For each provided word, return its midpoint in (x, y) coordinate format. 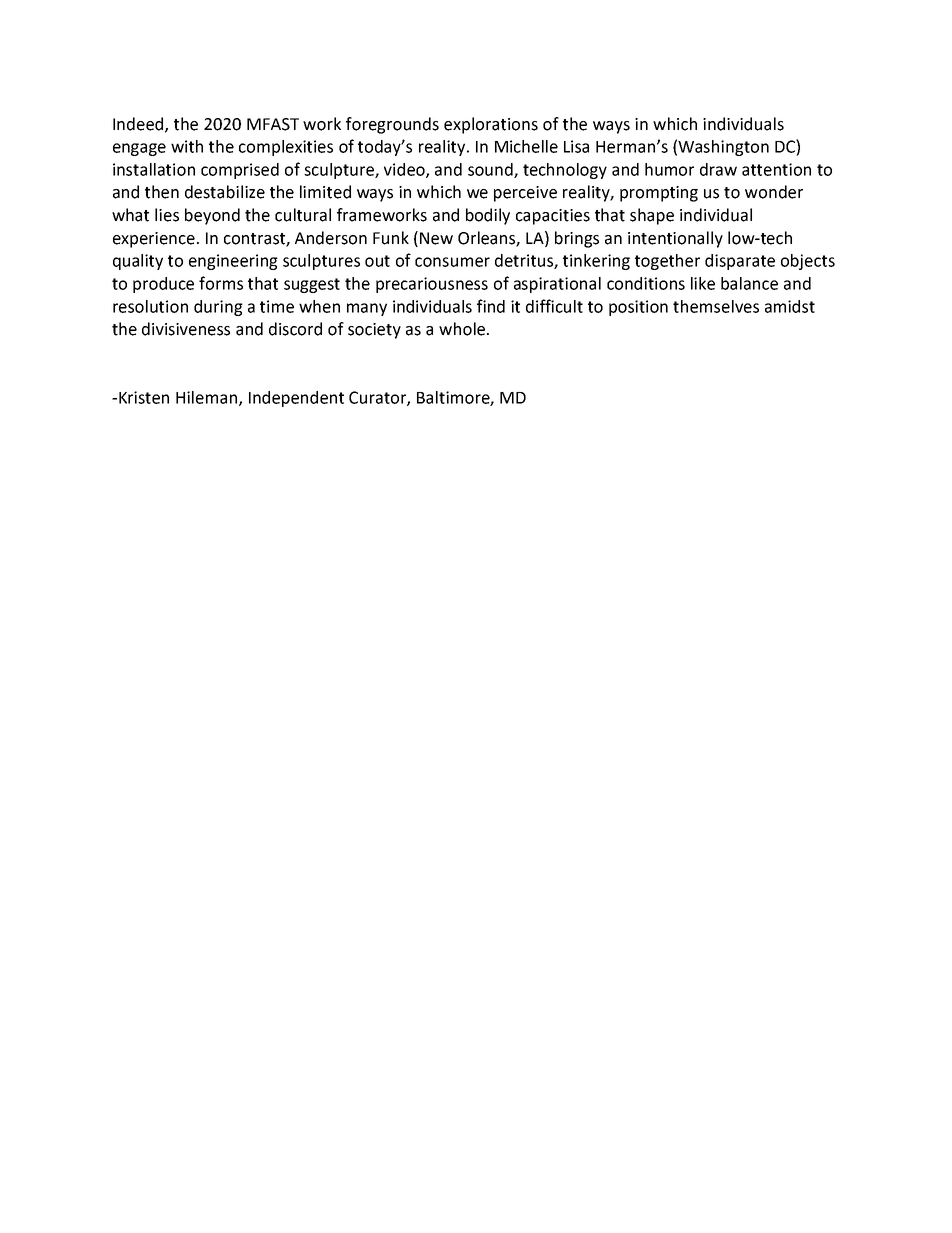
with (187, 146)
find (491, 306)
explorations (491, 125)
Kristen (144, 397)
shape (652, 216)
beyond (212, 216)
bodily (488, 216)
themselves (716, 306)
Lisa (576, 146)
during (218, 308)
